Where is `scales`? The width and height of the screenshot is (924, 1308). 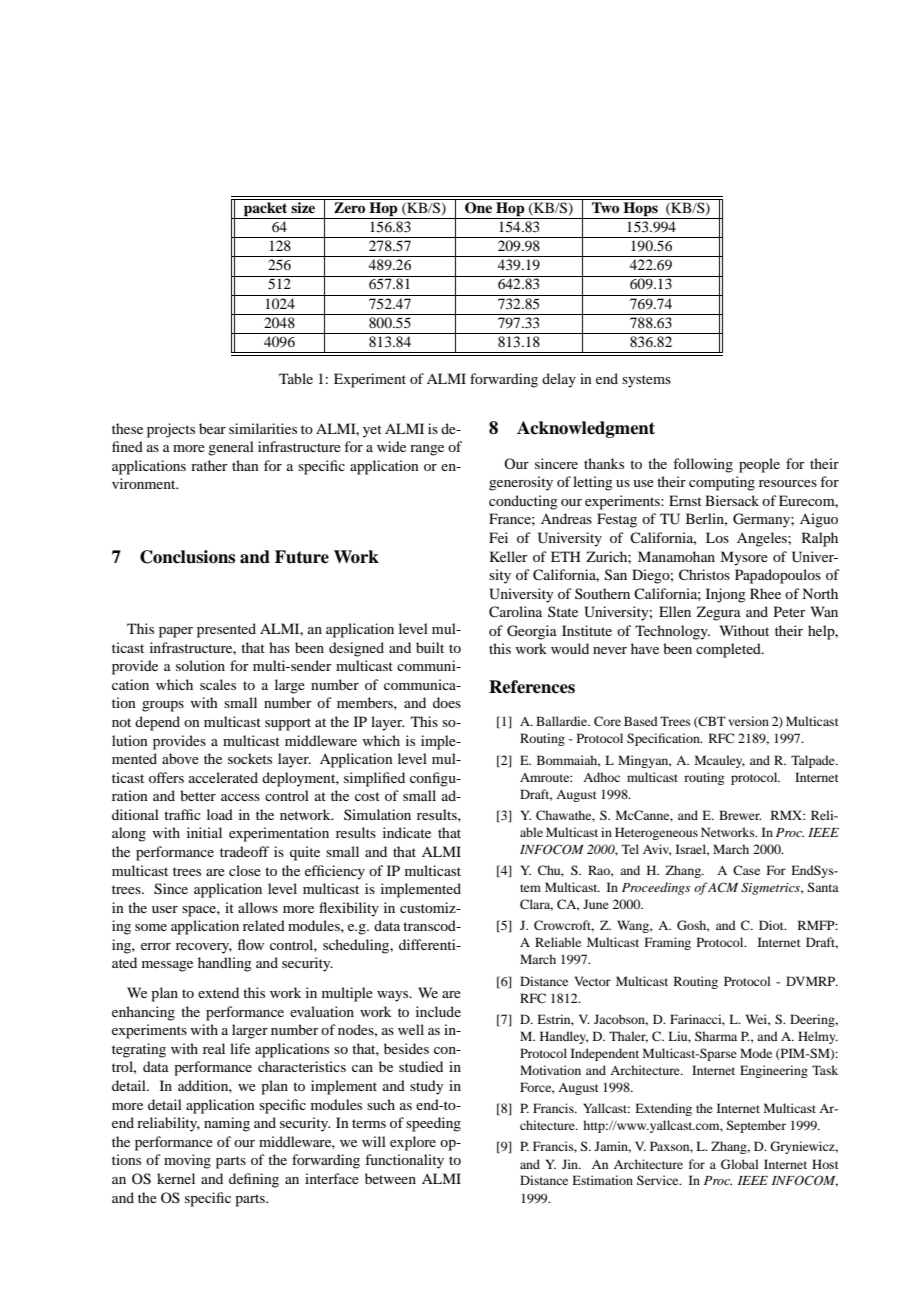 scales is located at coordinates (218, 684).
